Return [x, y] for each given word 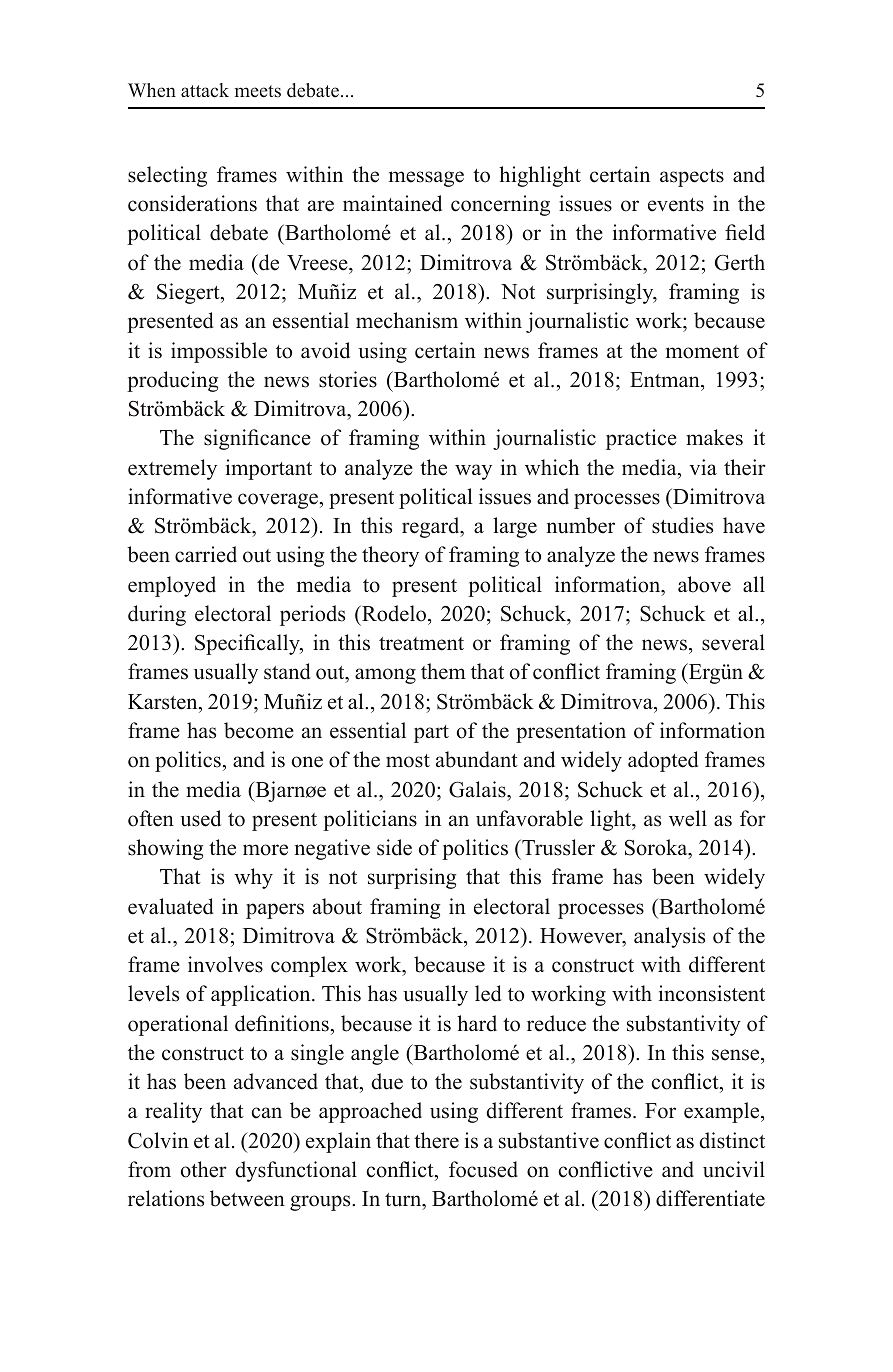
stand [287, 671]
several [733, 642]
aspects [692, 178]
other [204, 1169]
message [426, 179]
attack [205, 90]
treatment [421, 644]
